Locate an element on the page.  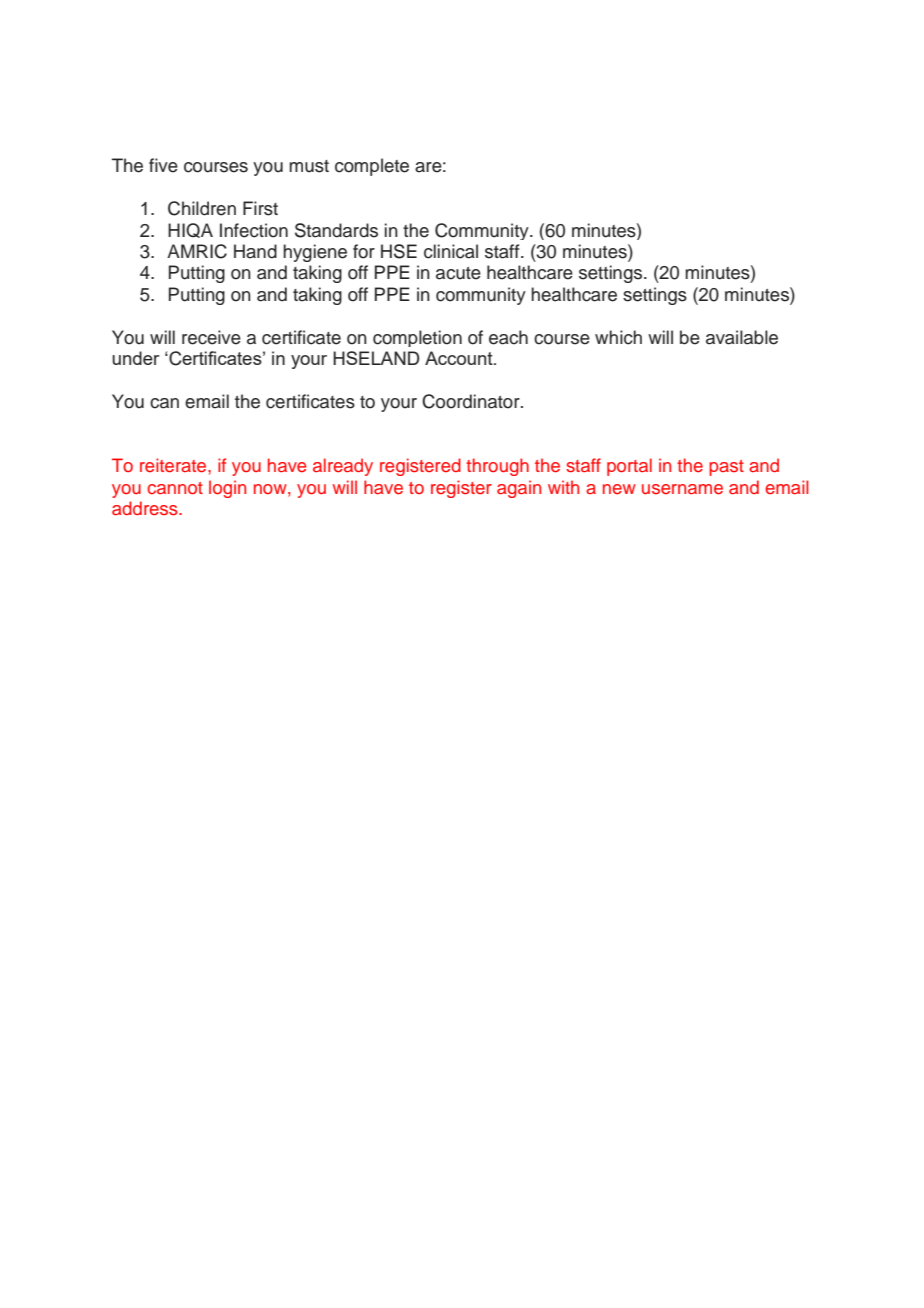
complete is located at coordinates (372, 167).
